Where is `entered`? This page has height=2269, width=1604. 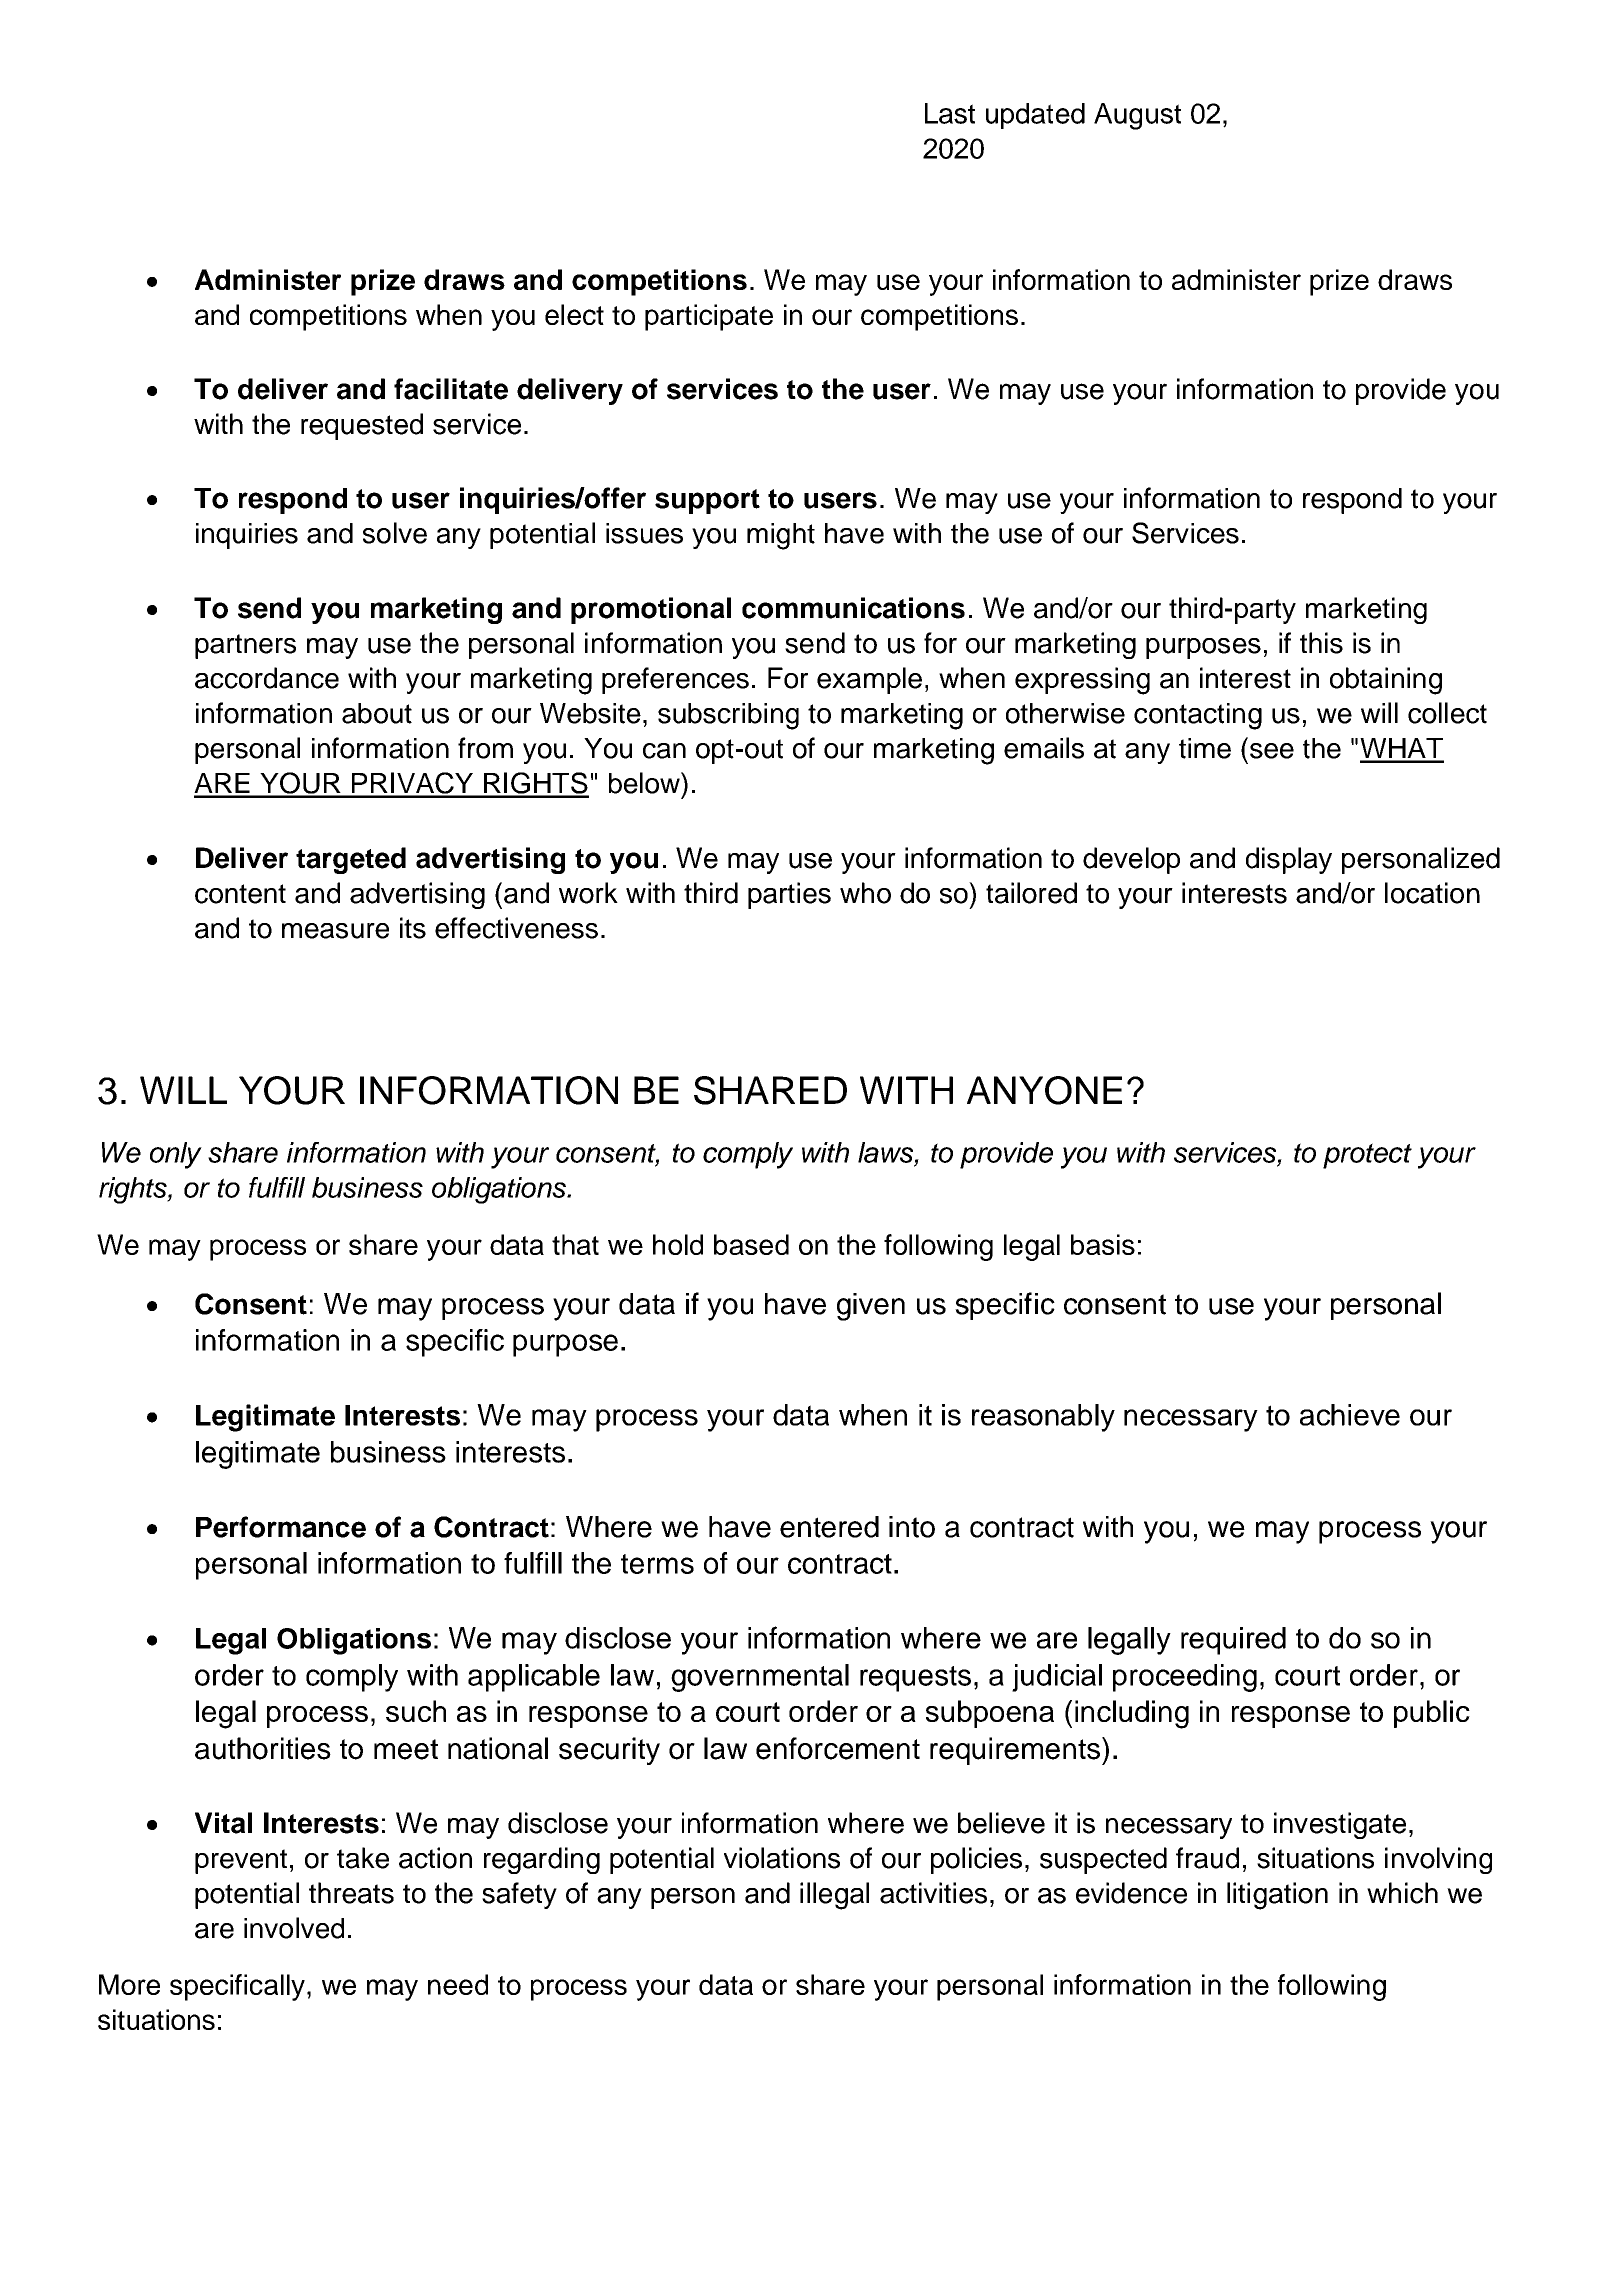 entered is located at coordinates (829, 1527).
